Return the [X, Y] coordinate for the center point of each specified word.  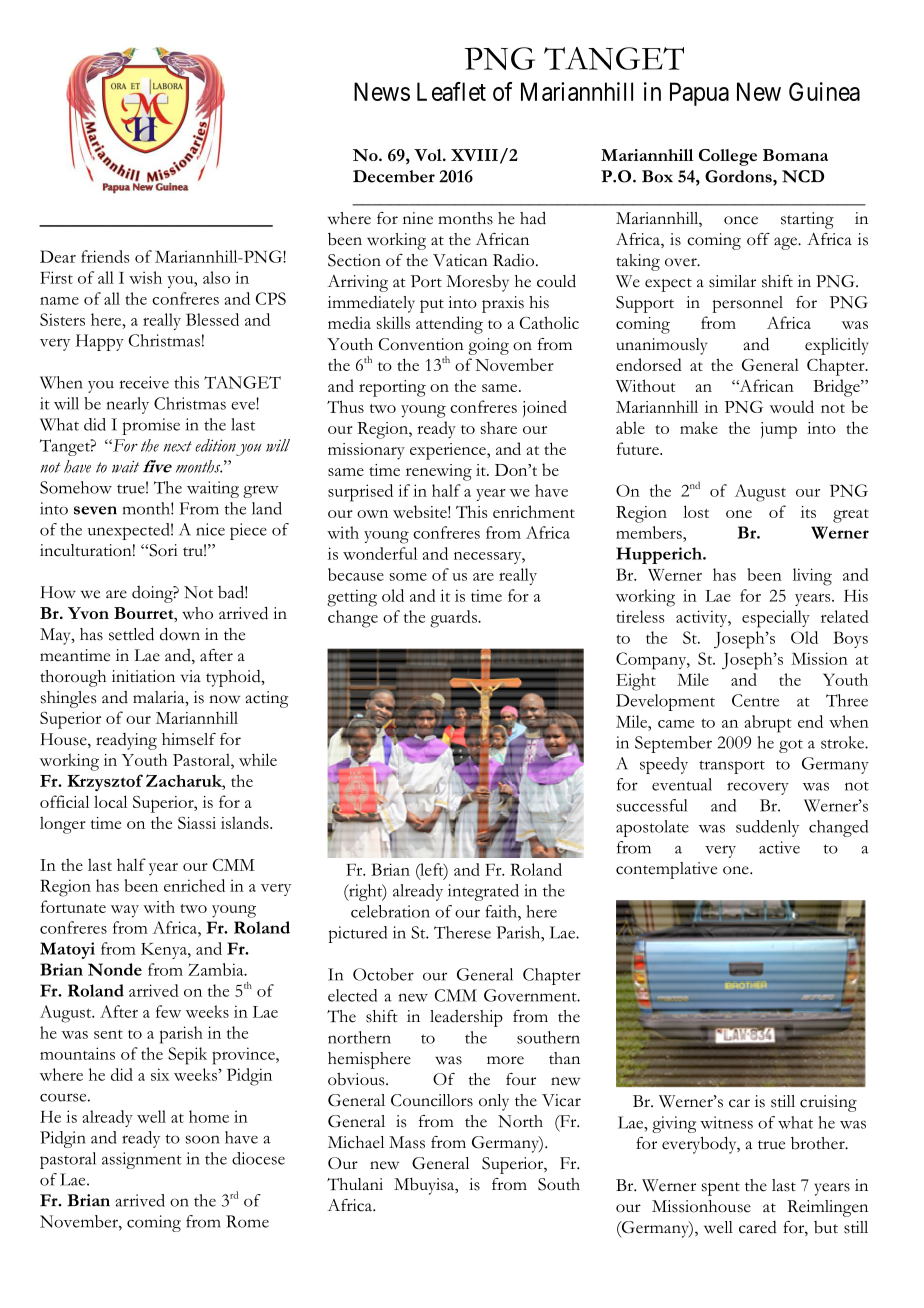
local [110, 801]
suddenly [767, 828]
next [178, 446]
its [808, 512]
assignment [142, 1160]
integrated [483, 892]
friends [105, 256]
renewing [439, 472]
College [728, 157]
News [382, 91]
